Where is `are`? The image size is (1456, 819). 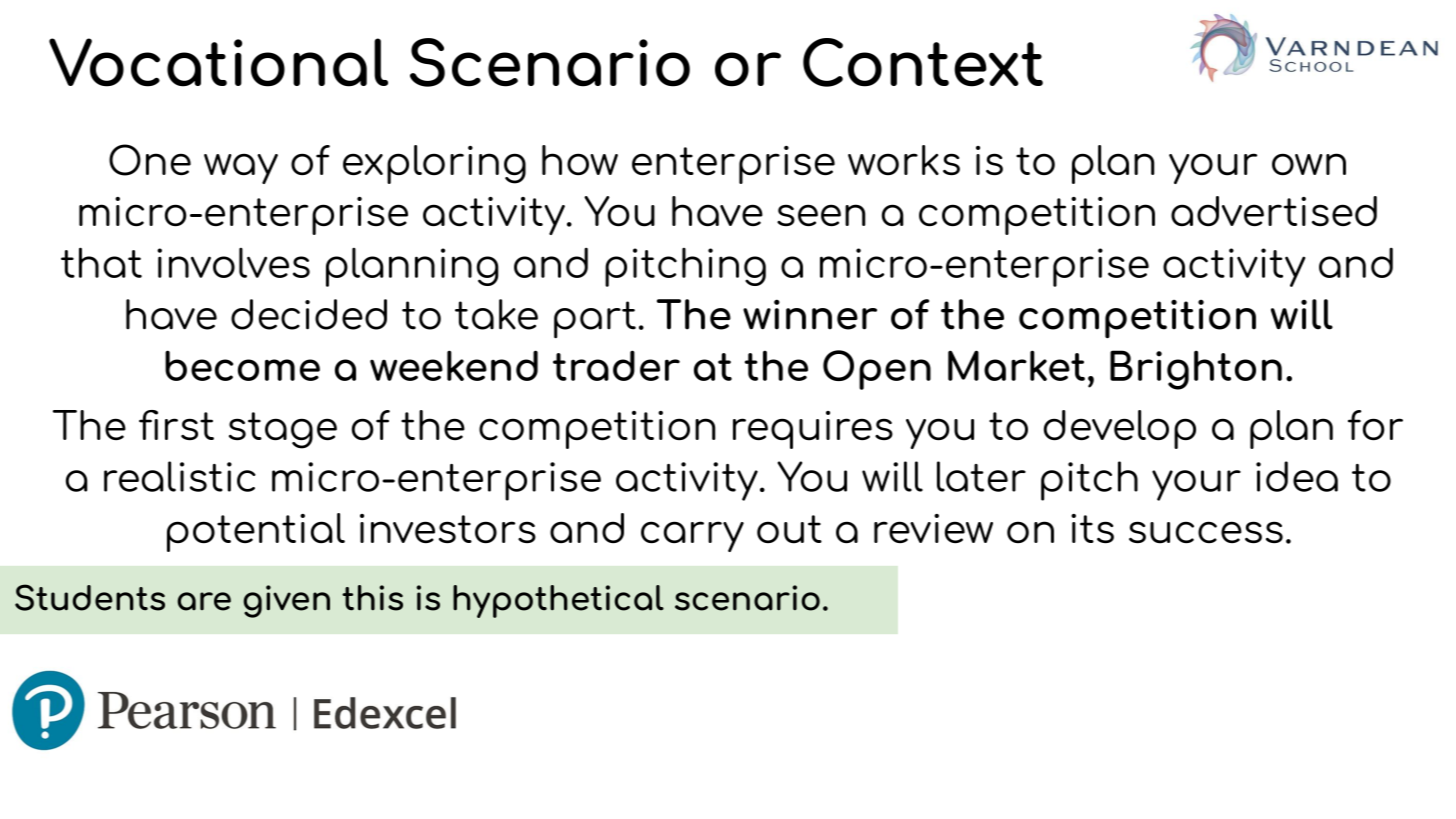
are is located at coordinates (204, 601).
